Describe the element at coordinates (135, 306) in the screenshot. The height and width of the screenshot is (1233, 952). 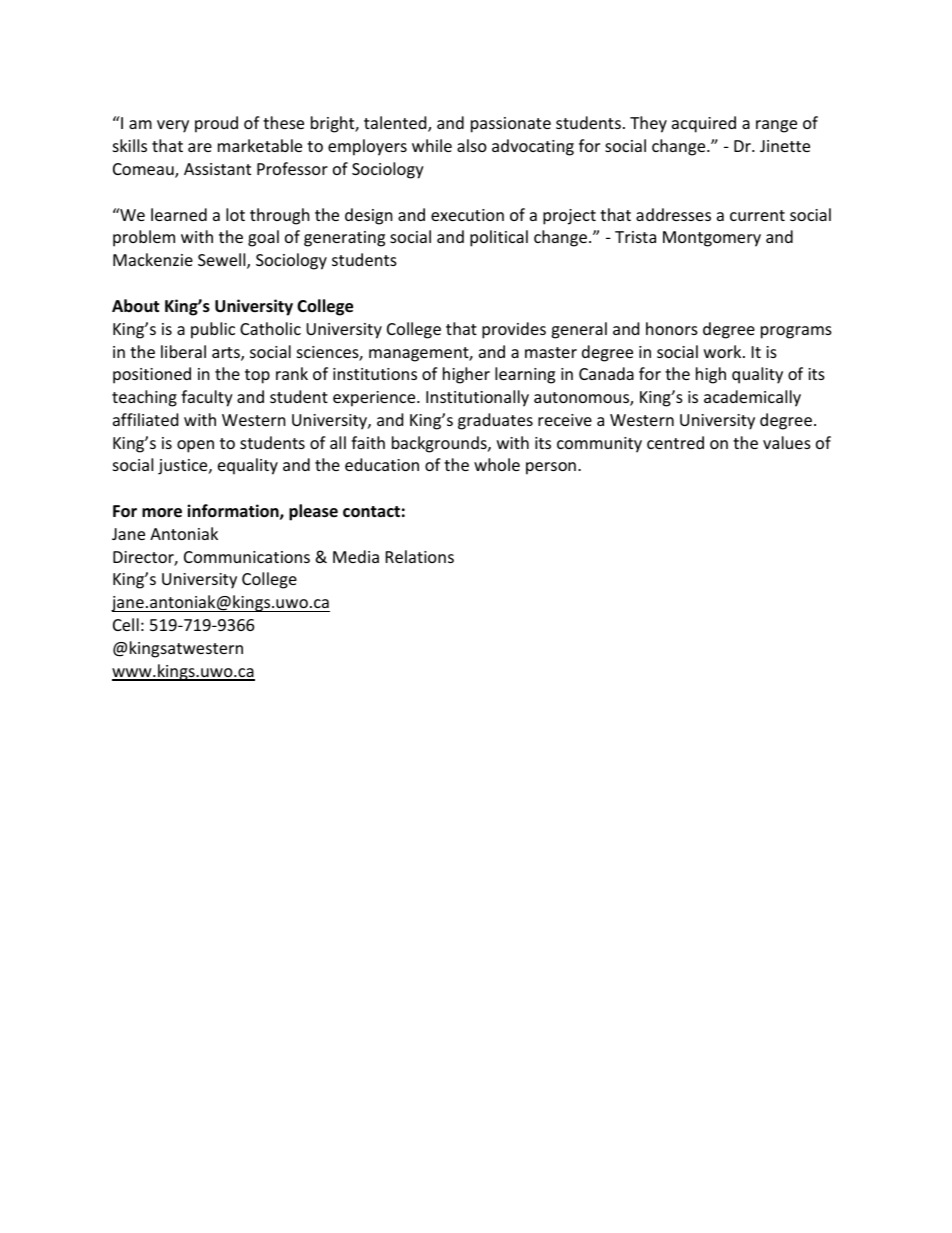
I see `About` at that location.
